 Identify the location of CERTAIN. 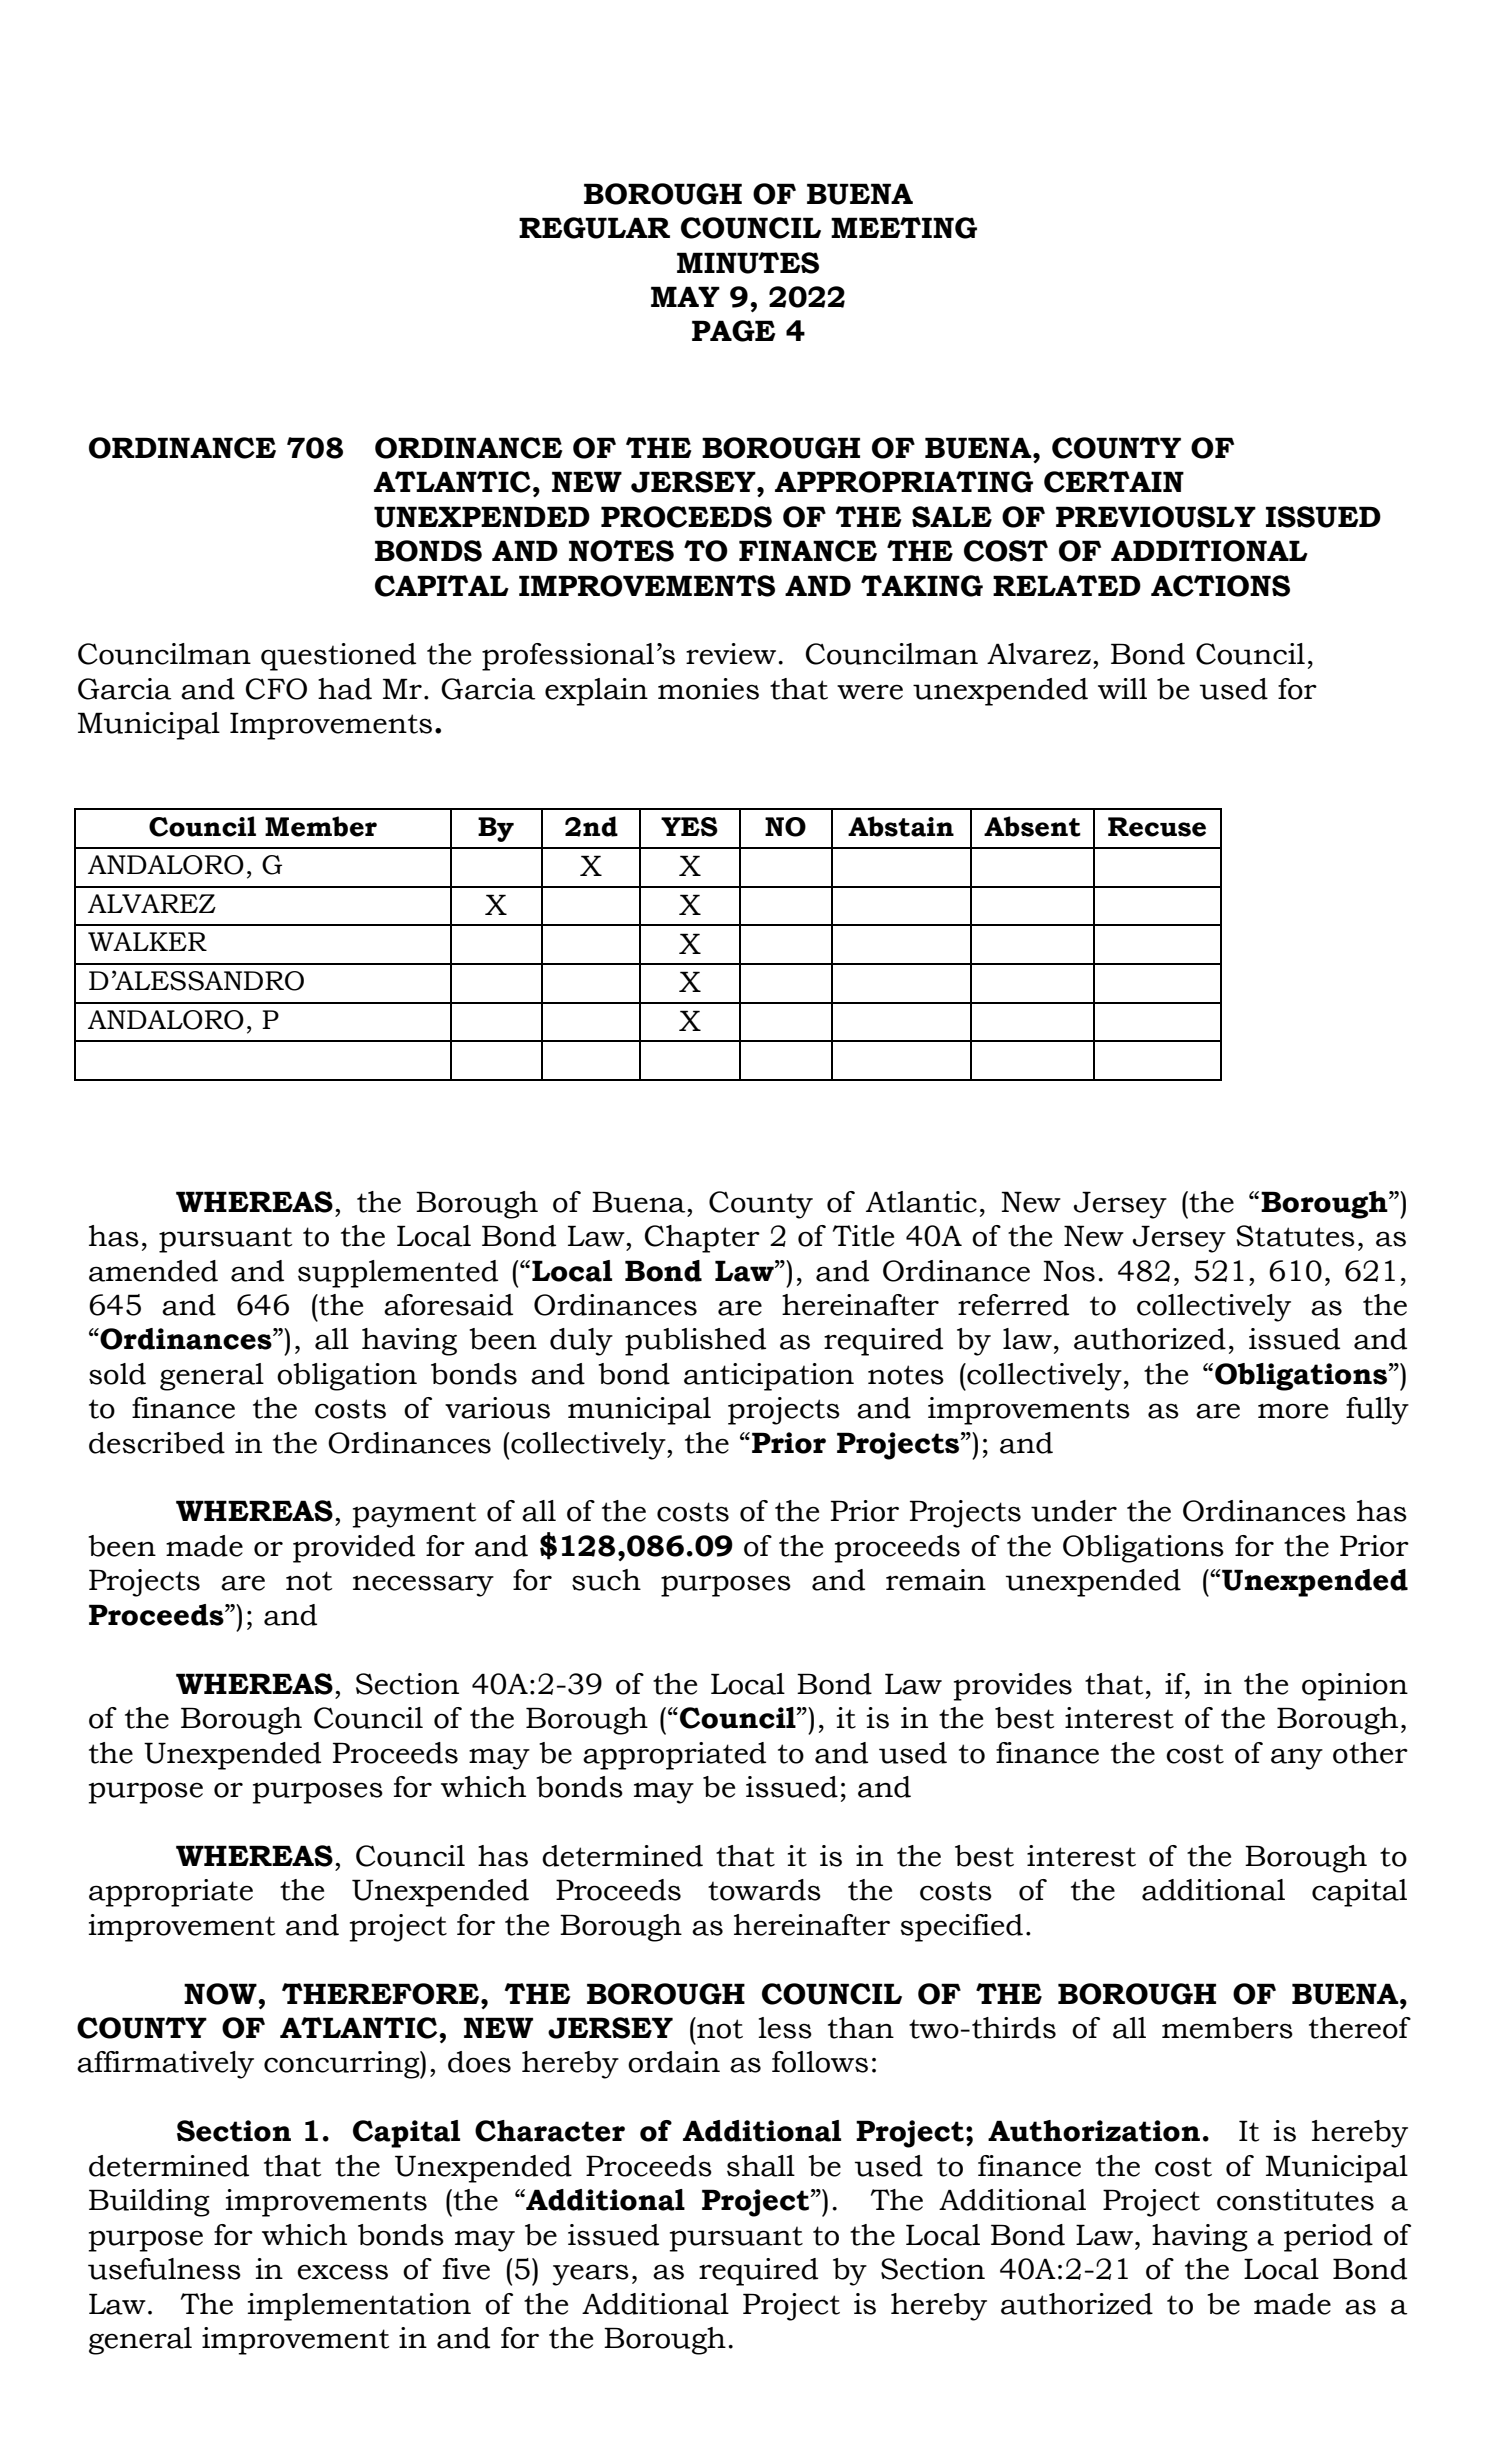
(1114, 482).
